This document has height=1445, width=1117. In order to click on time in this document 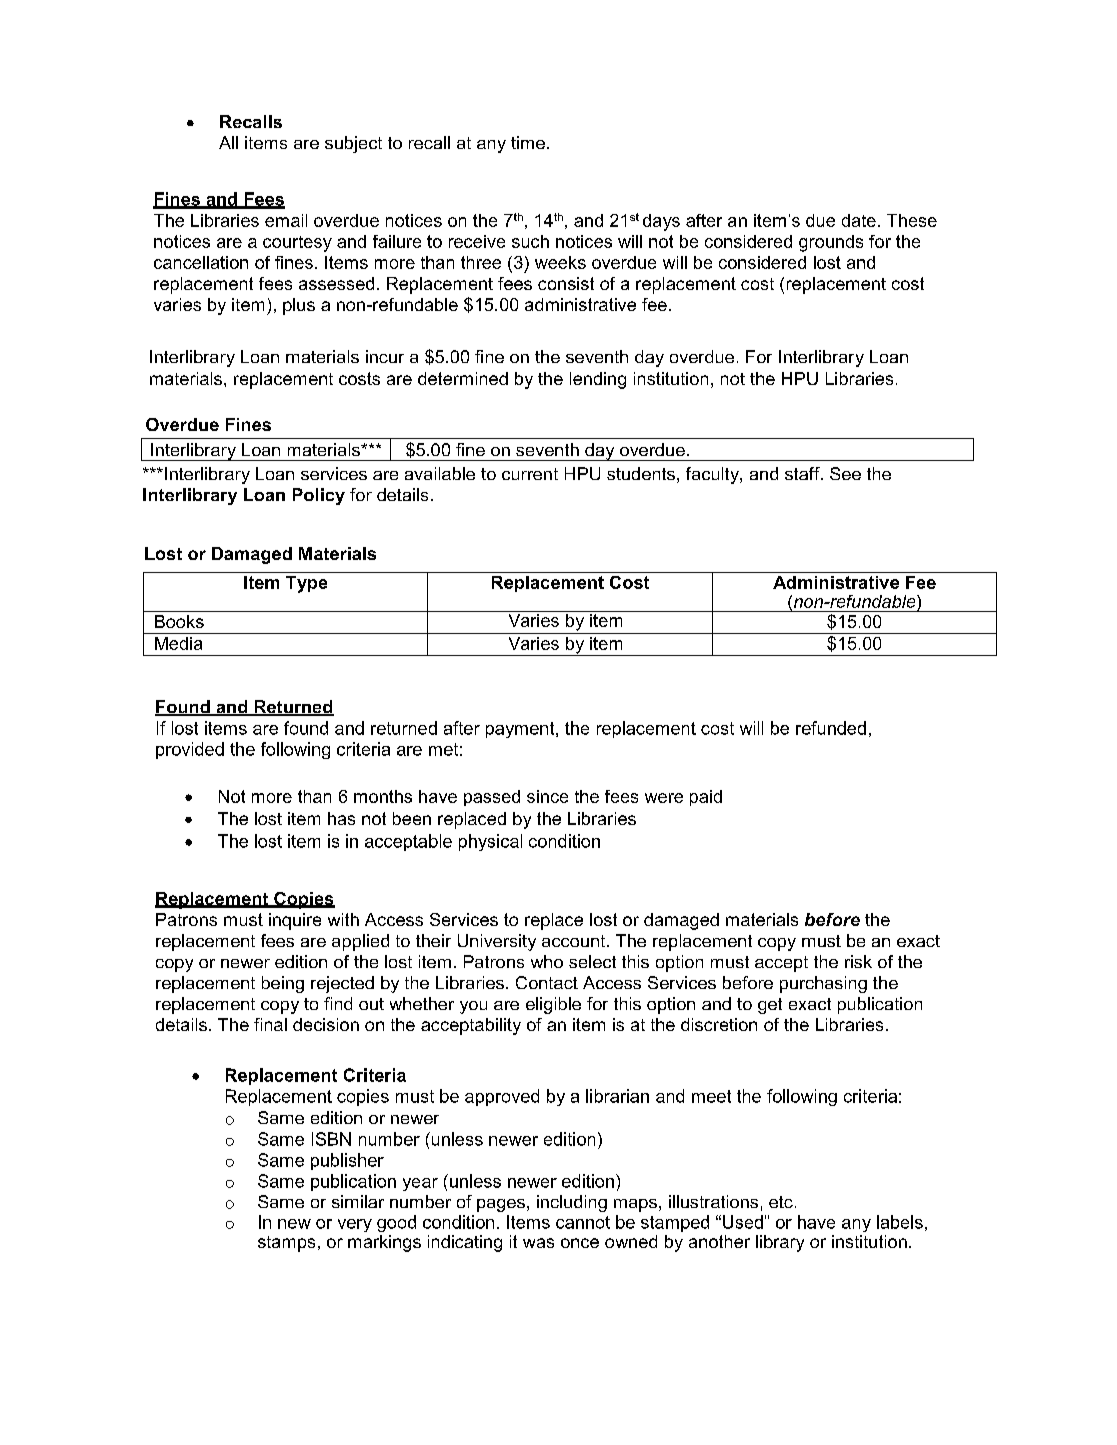, I will do `click(528, 142)`.
